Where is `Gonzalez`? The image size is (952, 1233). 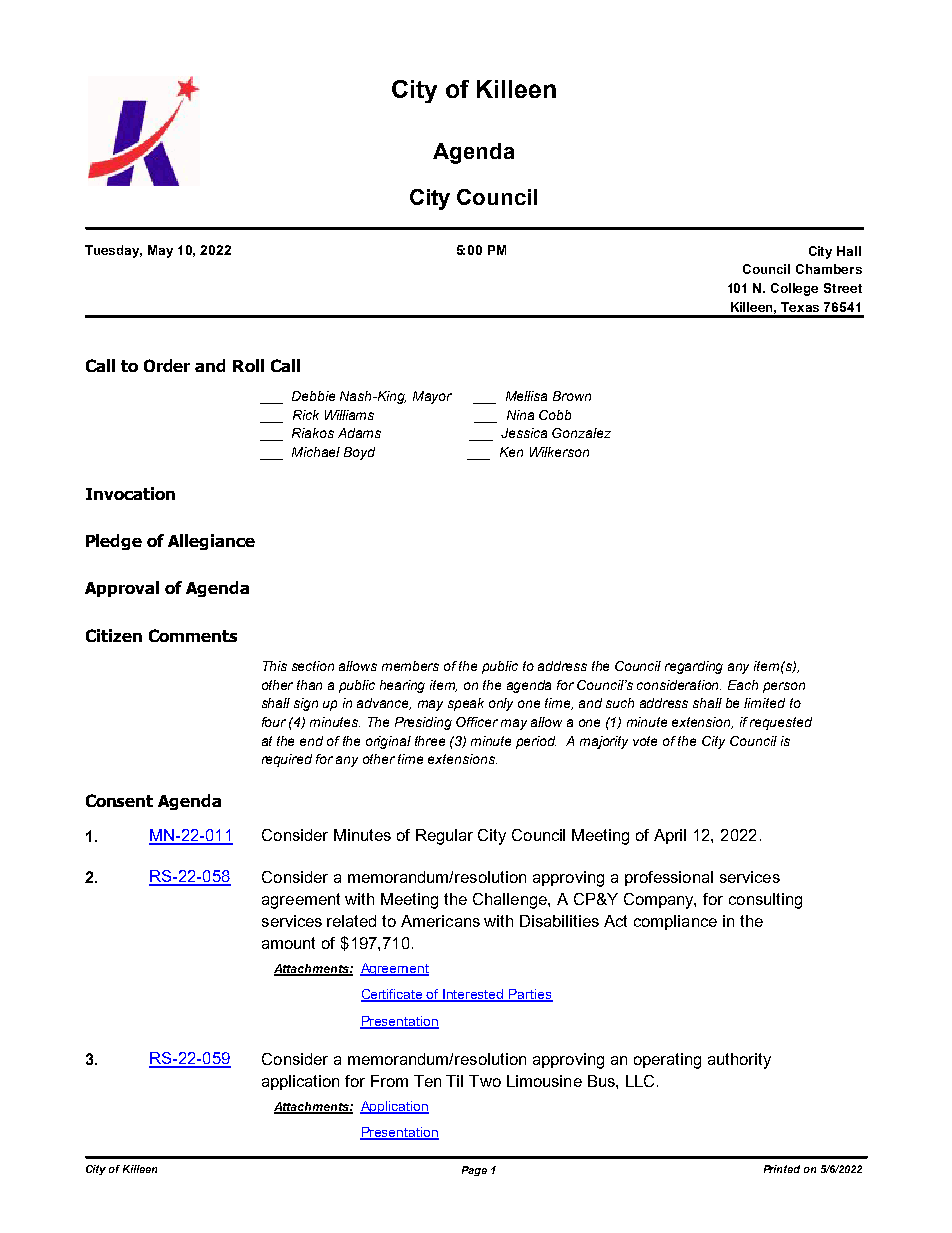 Gonzalez is located at coordinates (581, 433).
